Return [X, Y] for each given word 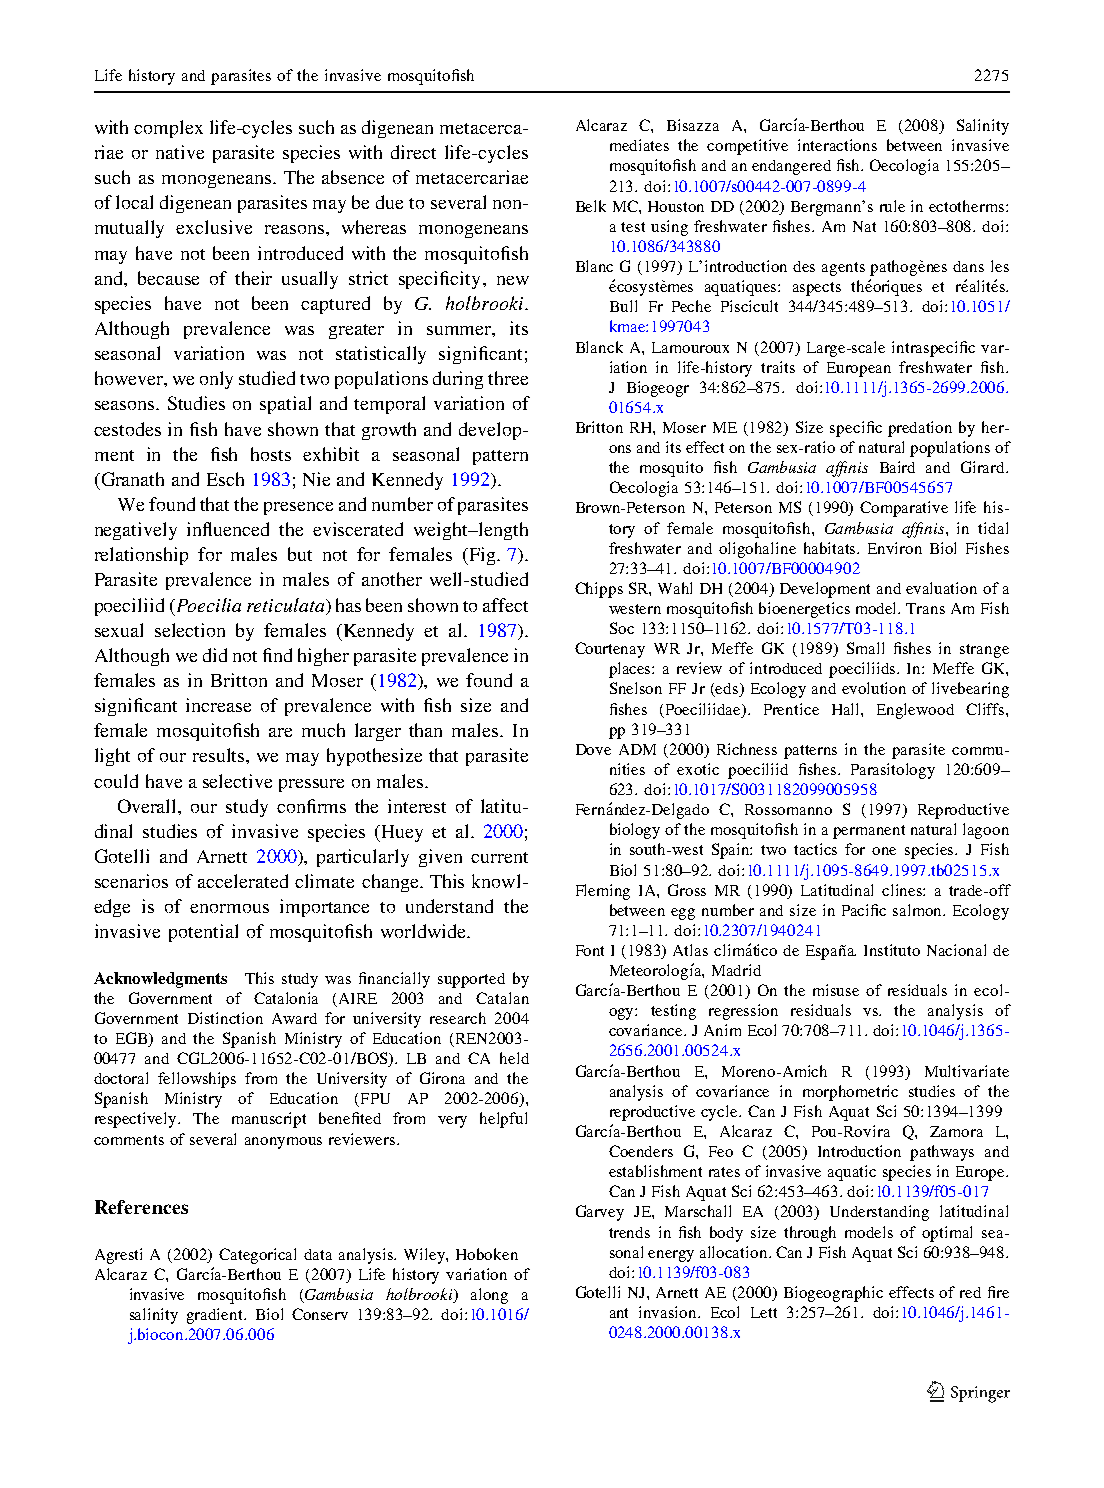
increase [218, 705]
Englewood [915, 711]
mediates [639, 145]
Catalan [502, 998]
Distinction [225, 1018]
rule [892, 206]
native [180, 152]
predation [920, 429]
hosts [271, 454]
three [508, 378]
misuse [836, 990]
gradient [216, 1316]
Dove [593, 749]
